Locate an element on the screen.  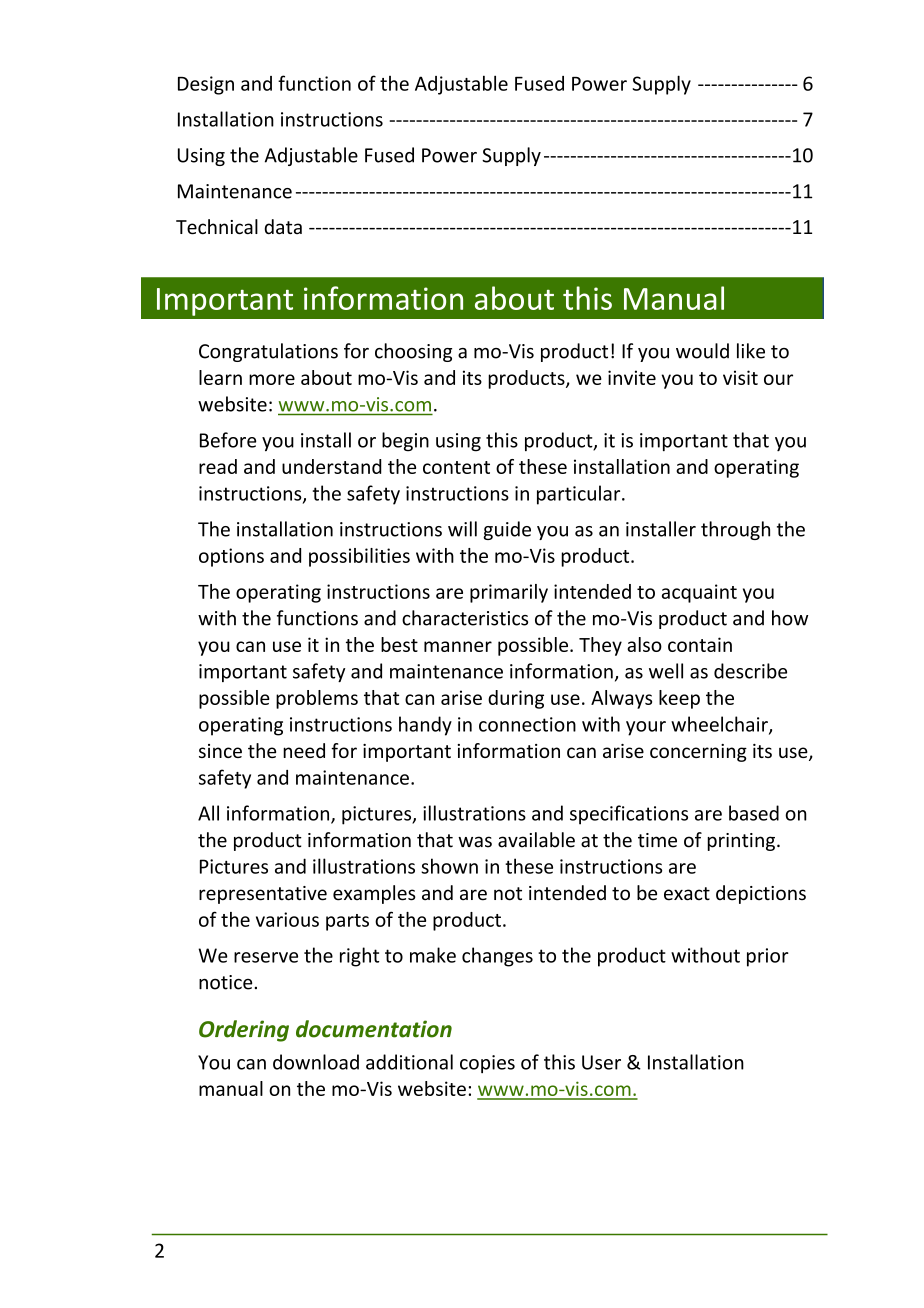
copies is located at coordinates (487, 1064).
